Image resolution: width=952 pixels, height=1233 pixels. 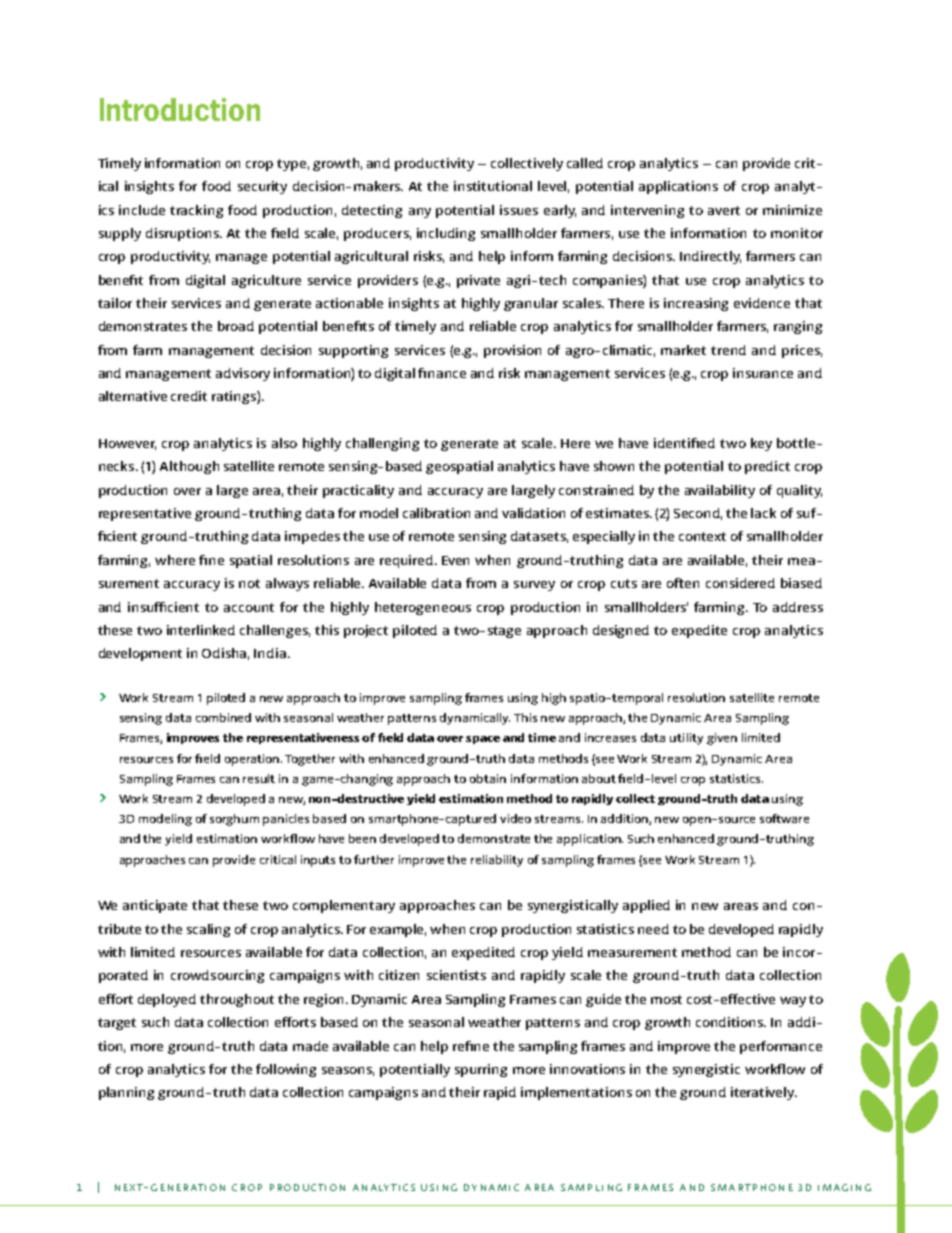 What do you see at coordinates (497, 861) in the screenshot?
I see `reliability` at bounding box center [497, 861].
